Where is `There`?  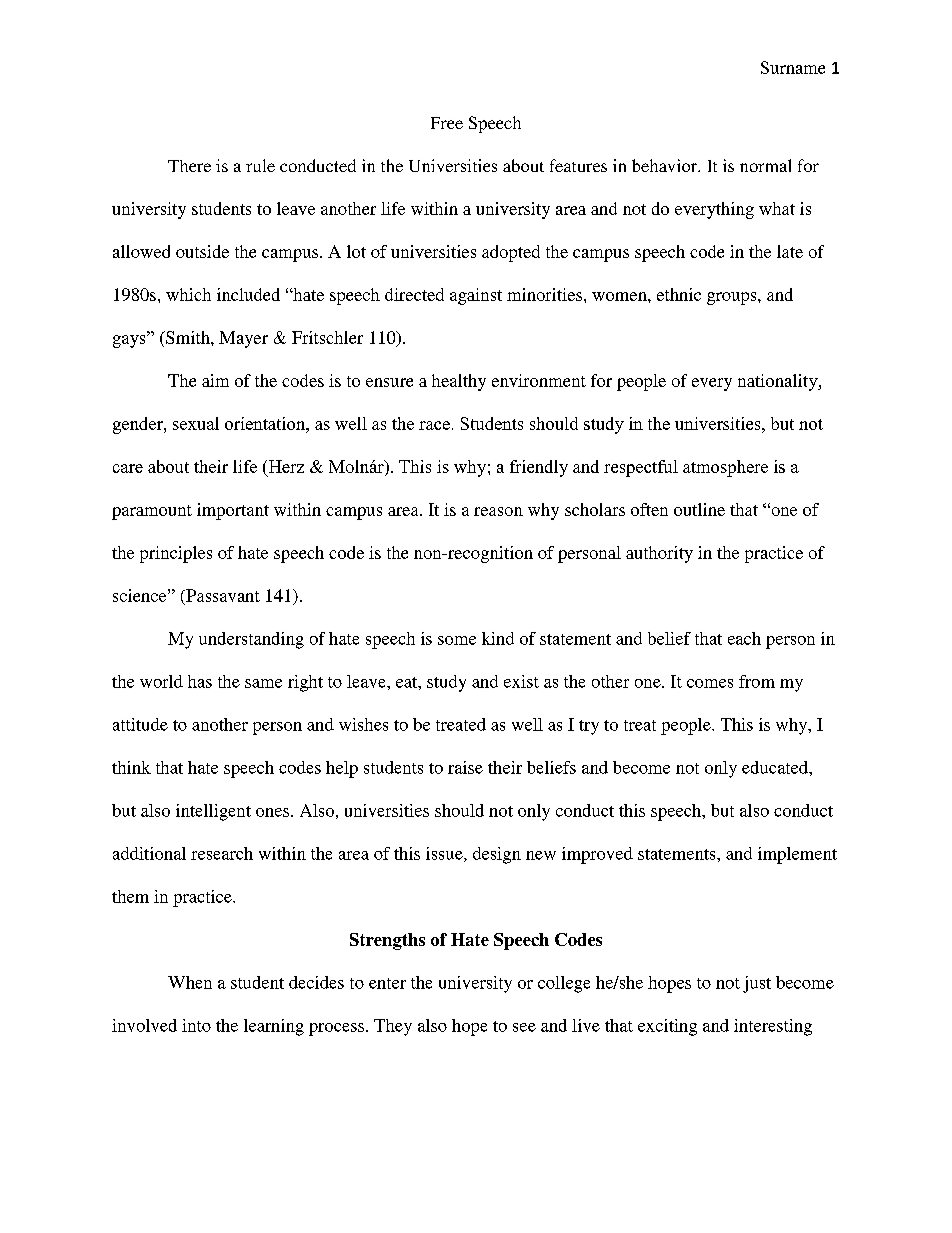
There is located at coordinates (189, 166).
